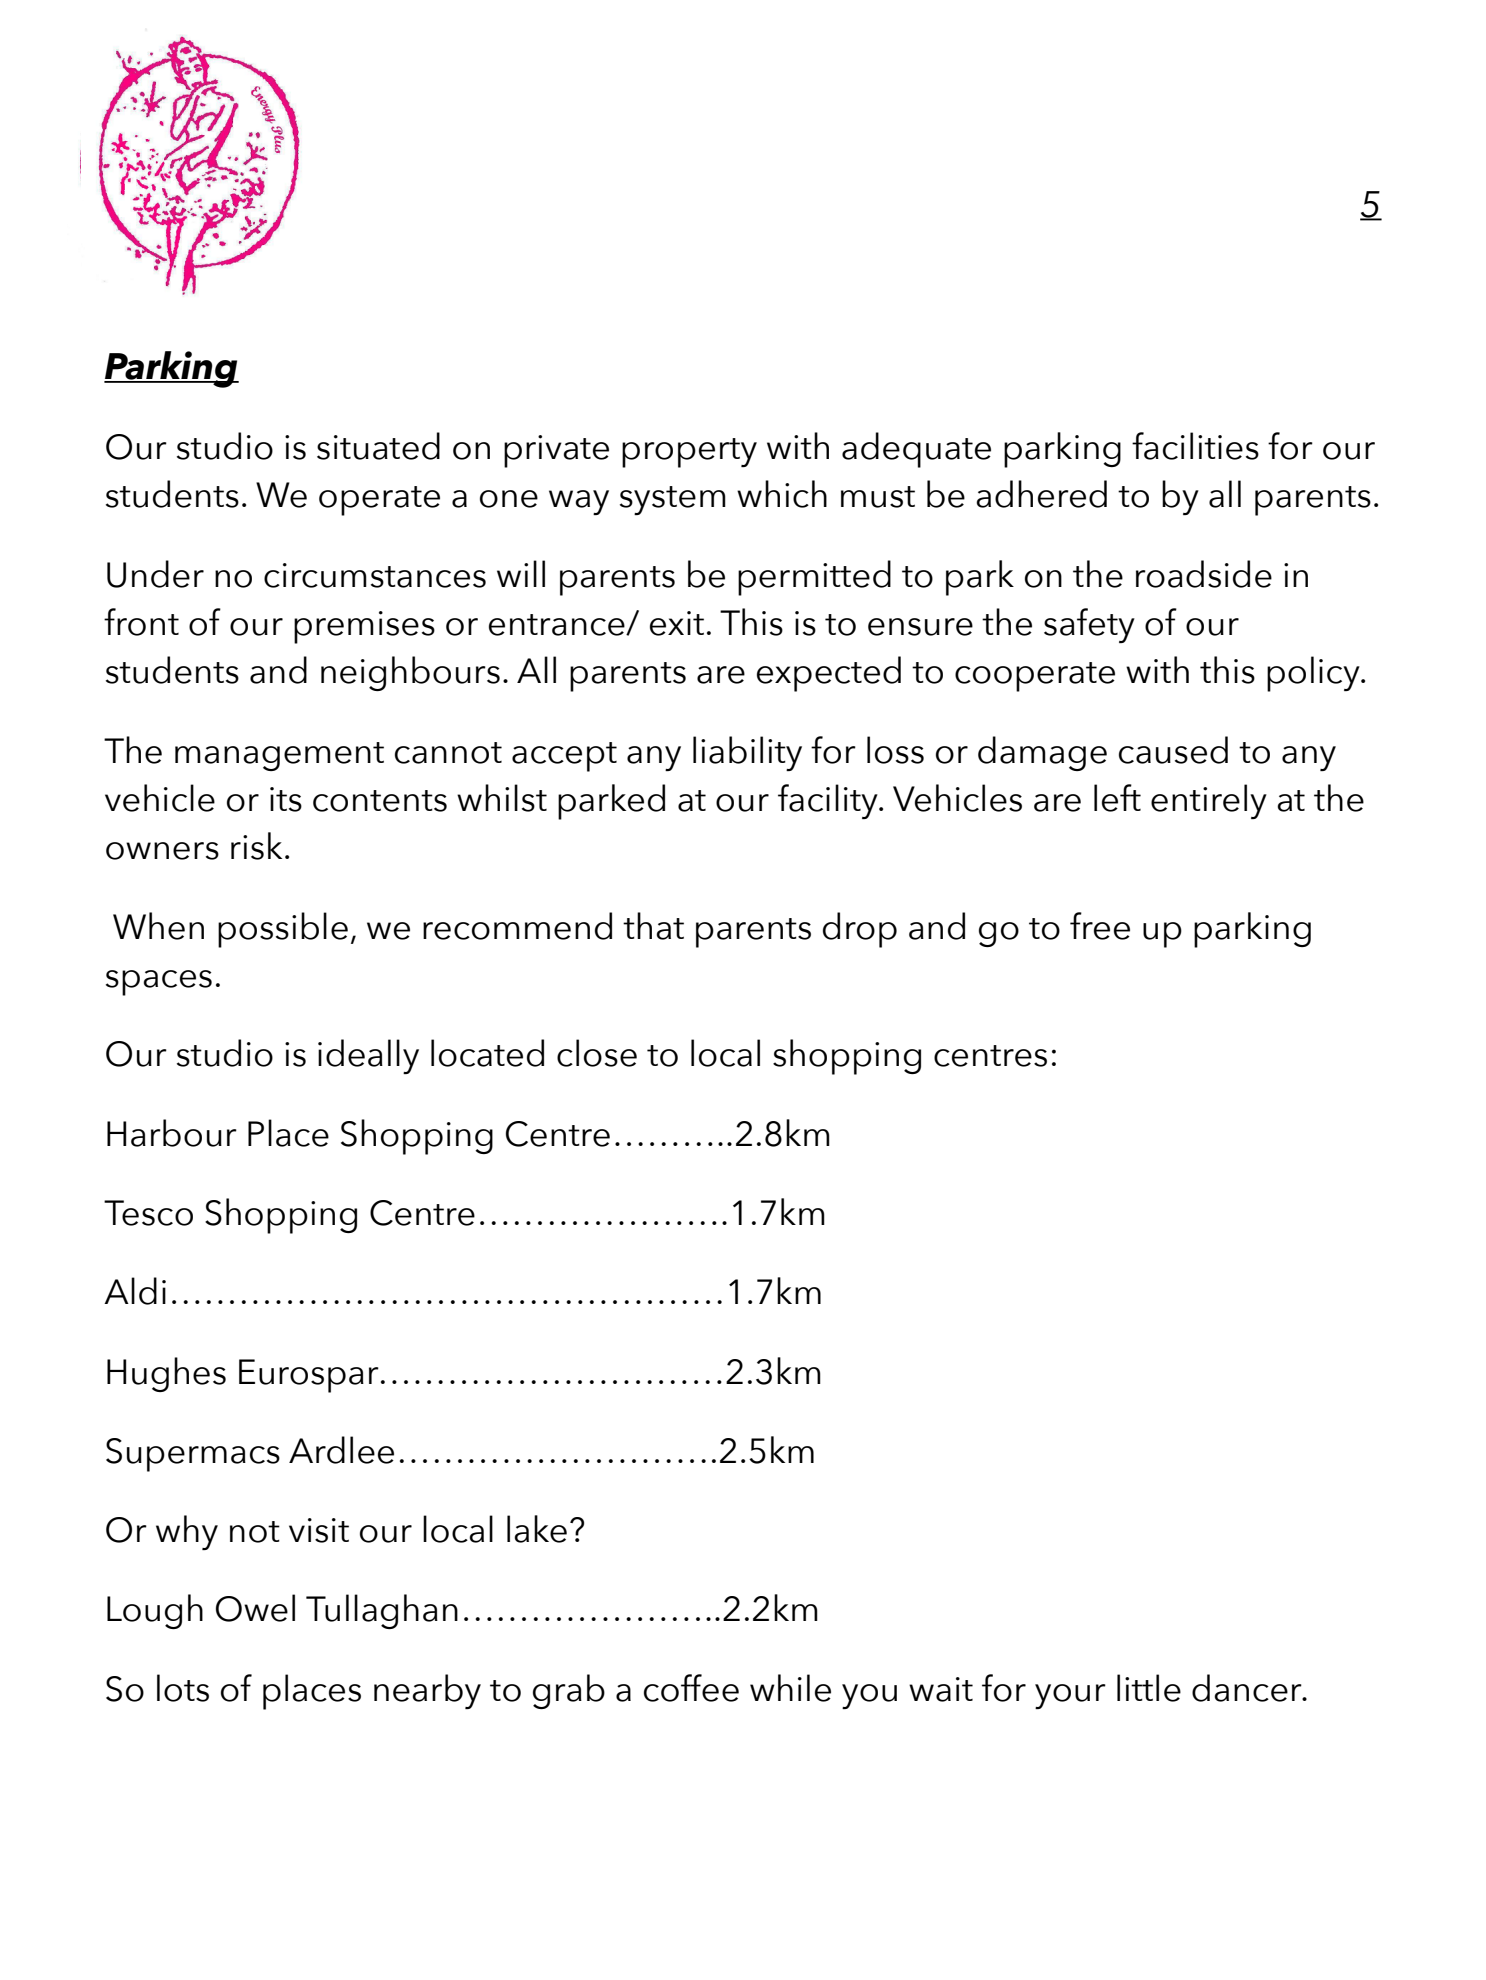  What do you see at coordinates (1195, 446) in the screenshot?
I see `facilities` at bounding box center [1195, 446].
